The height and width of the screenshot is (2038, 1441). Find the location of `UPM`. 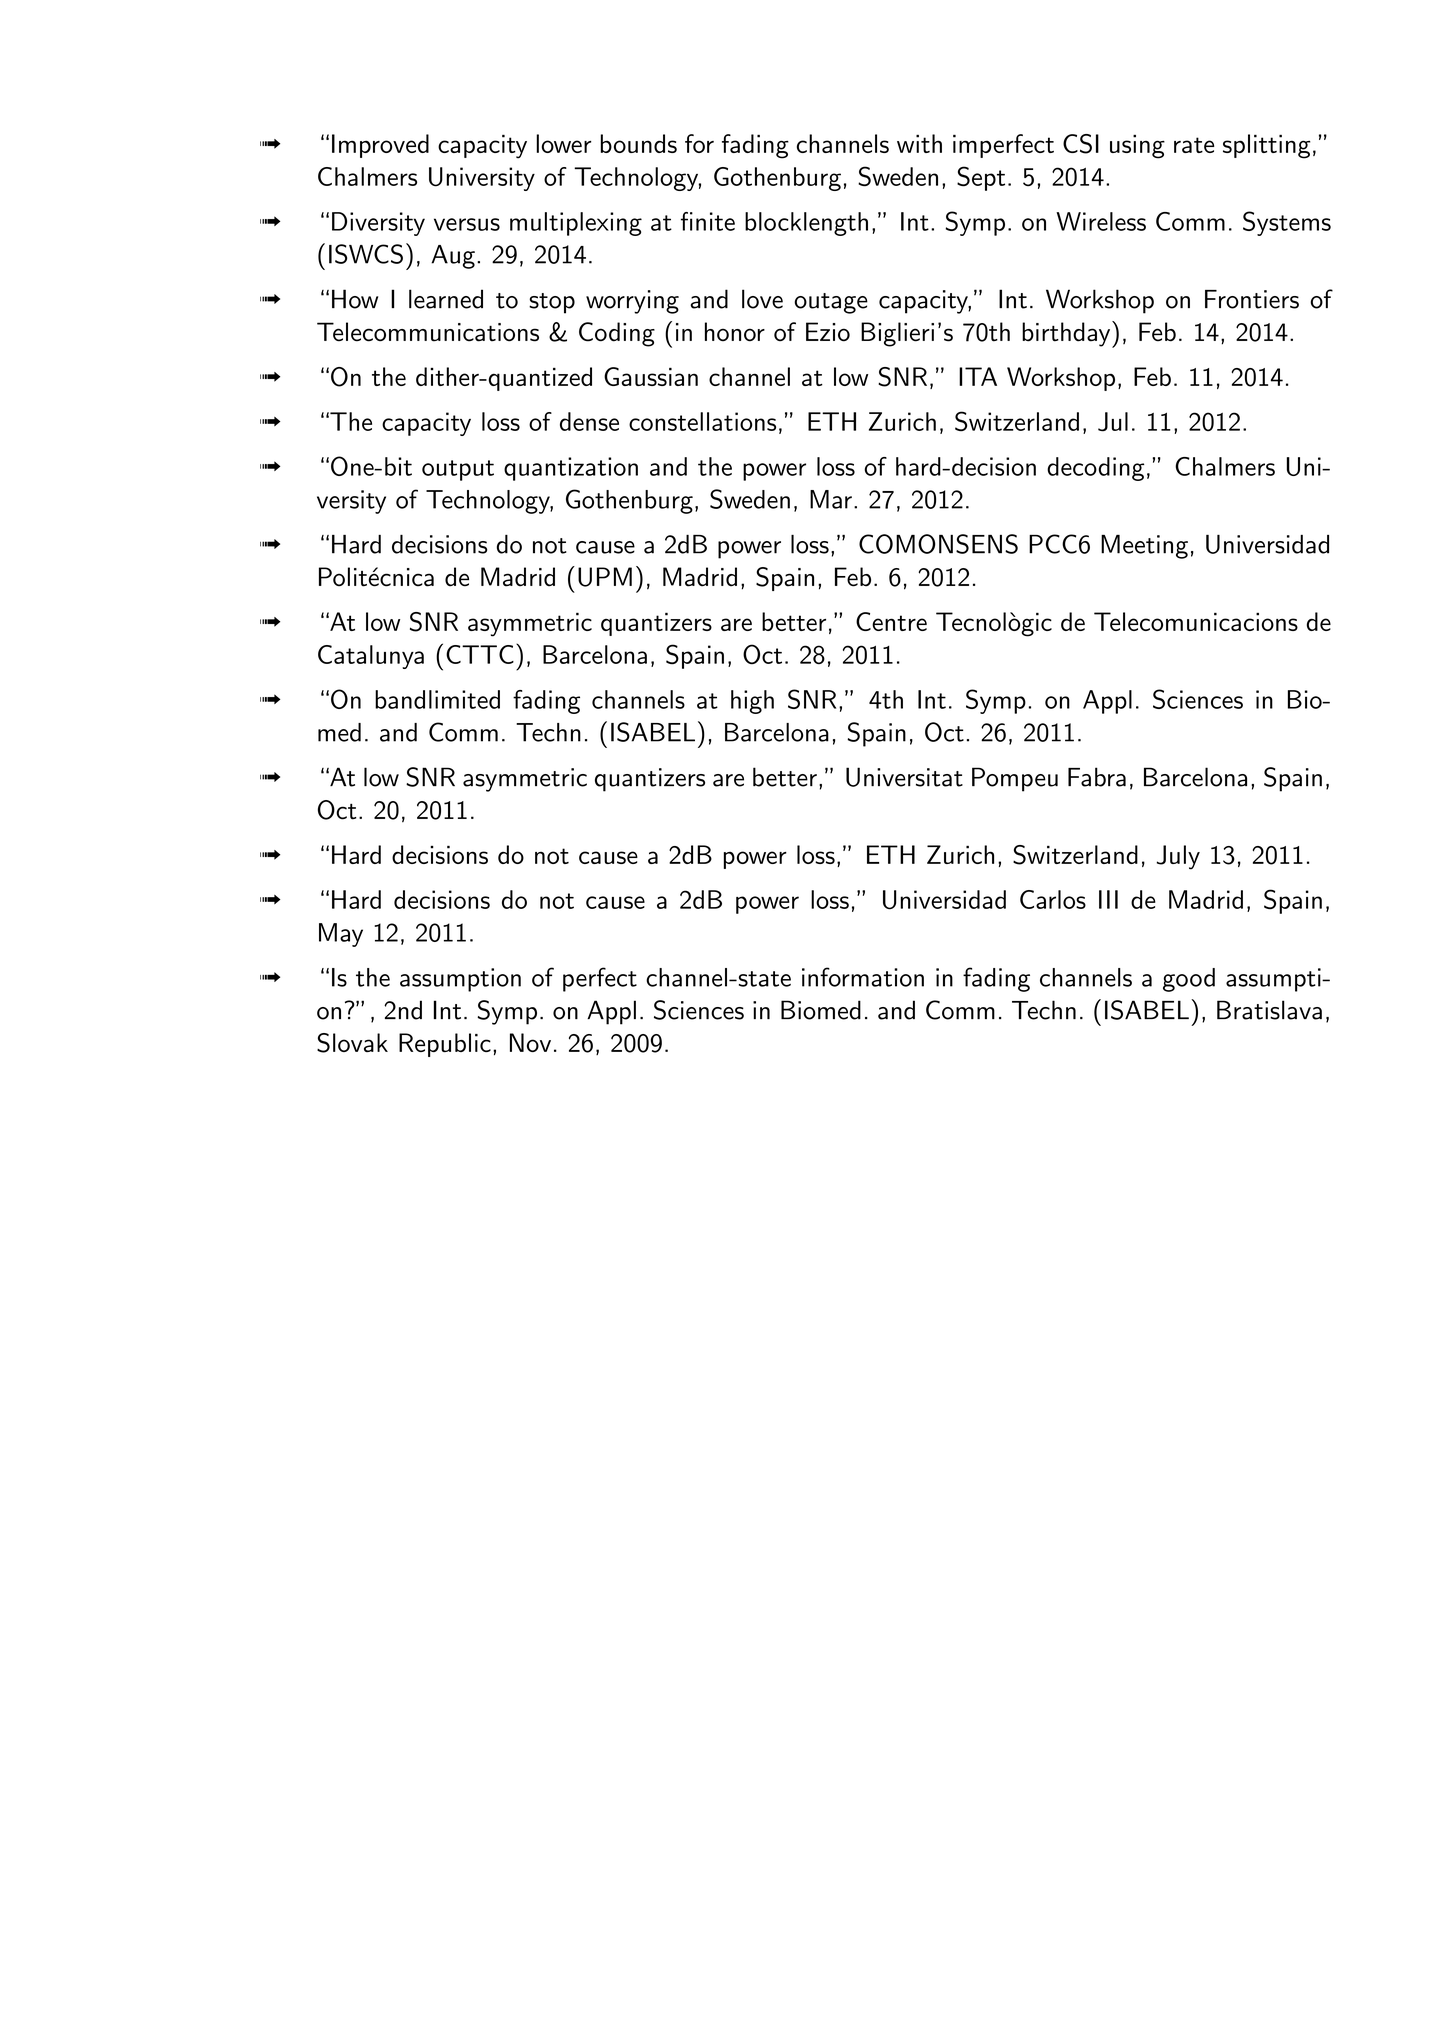

UPM is located at coordinates (605, 577).
